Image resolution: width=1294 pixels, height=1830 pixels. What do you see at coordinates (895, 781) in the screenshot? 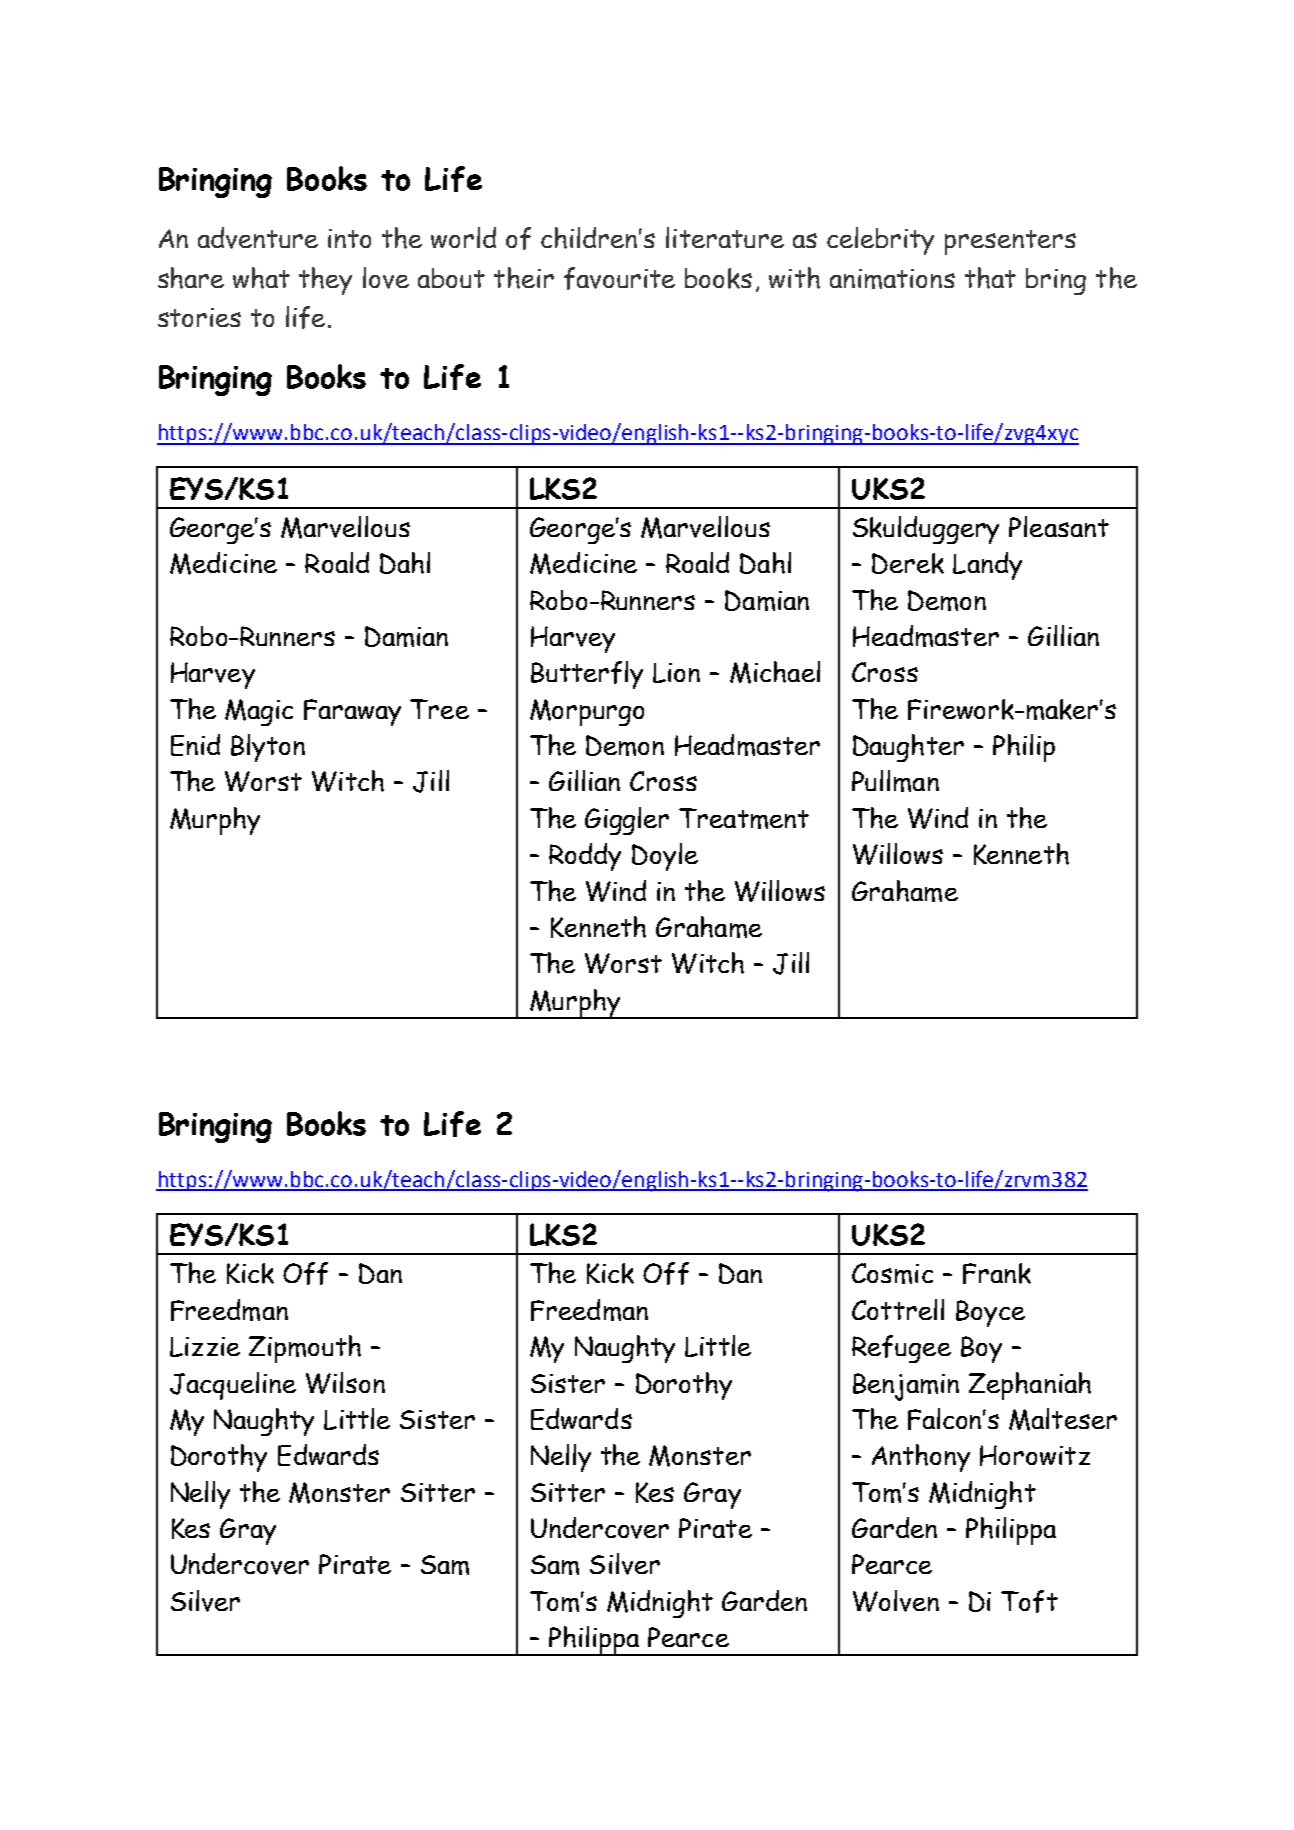
I see `Pullman` at bounding box center [895, 781].
